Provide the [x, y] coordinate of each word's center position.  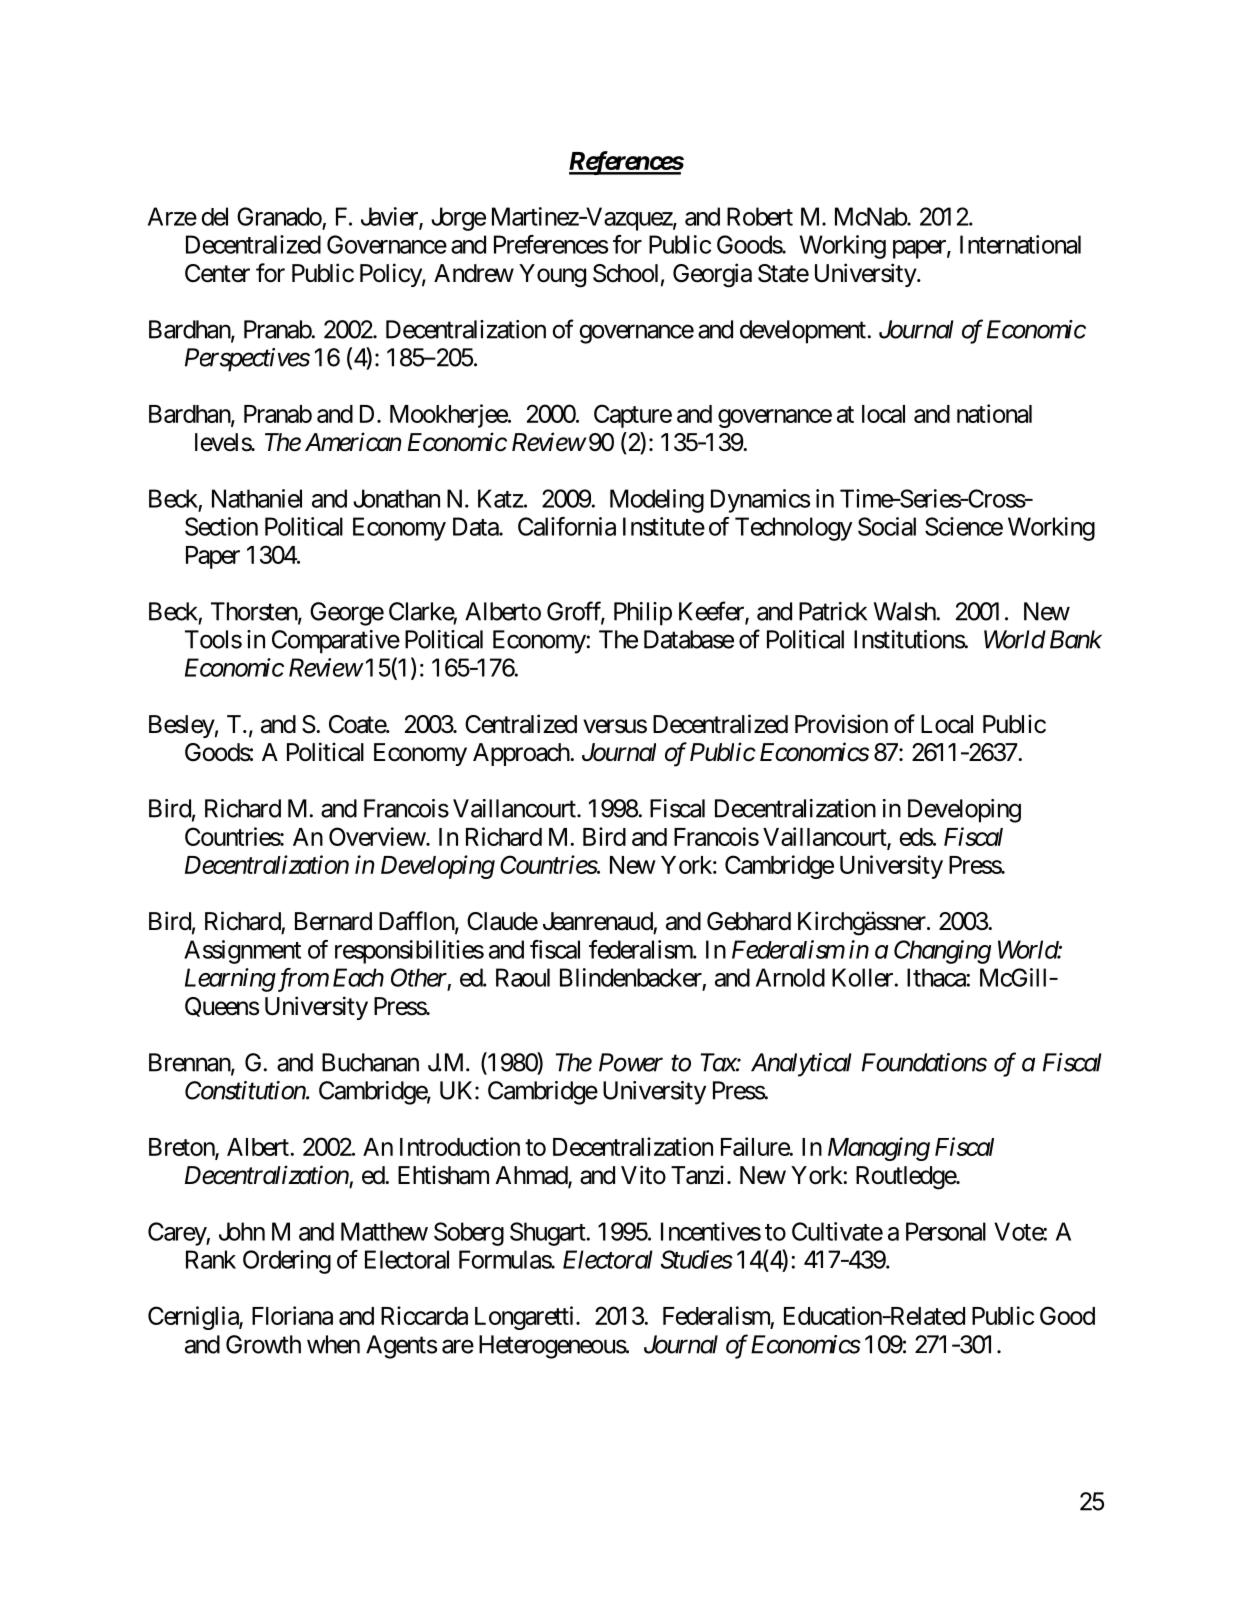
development [804, 332]
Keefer [712, 612]
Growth [263, 1344]
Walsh [905, 611]
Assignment [242, 952]
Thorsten [255, 612]
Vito [643, 1175]
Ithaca [937, 977]
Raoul [523, 977]
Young [552, 276]
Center [217, 273]
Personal [946, 1231]
